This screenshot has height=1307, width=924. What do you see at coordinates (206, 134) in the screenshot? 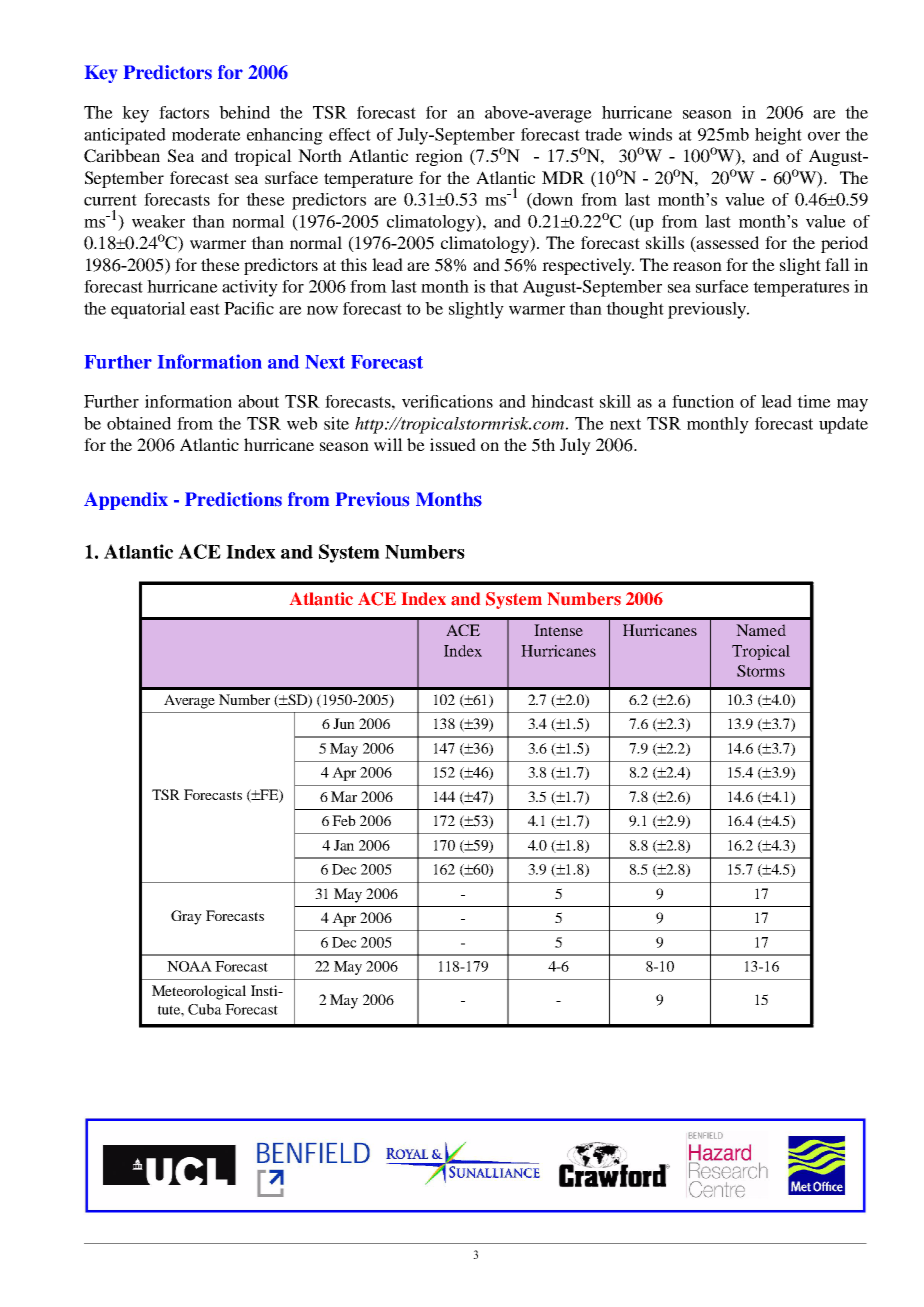
I see `moderate` at bounding box center [206, 134].
